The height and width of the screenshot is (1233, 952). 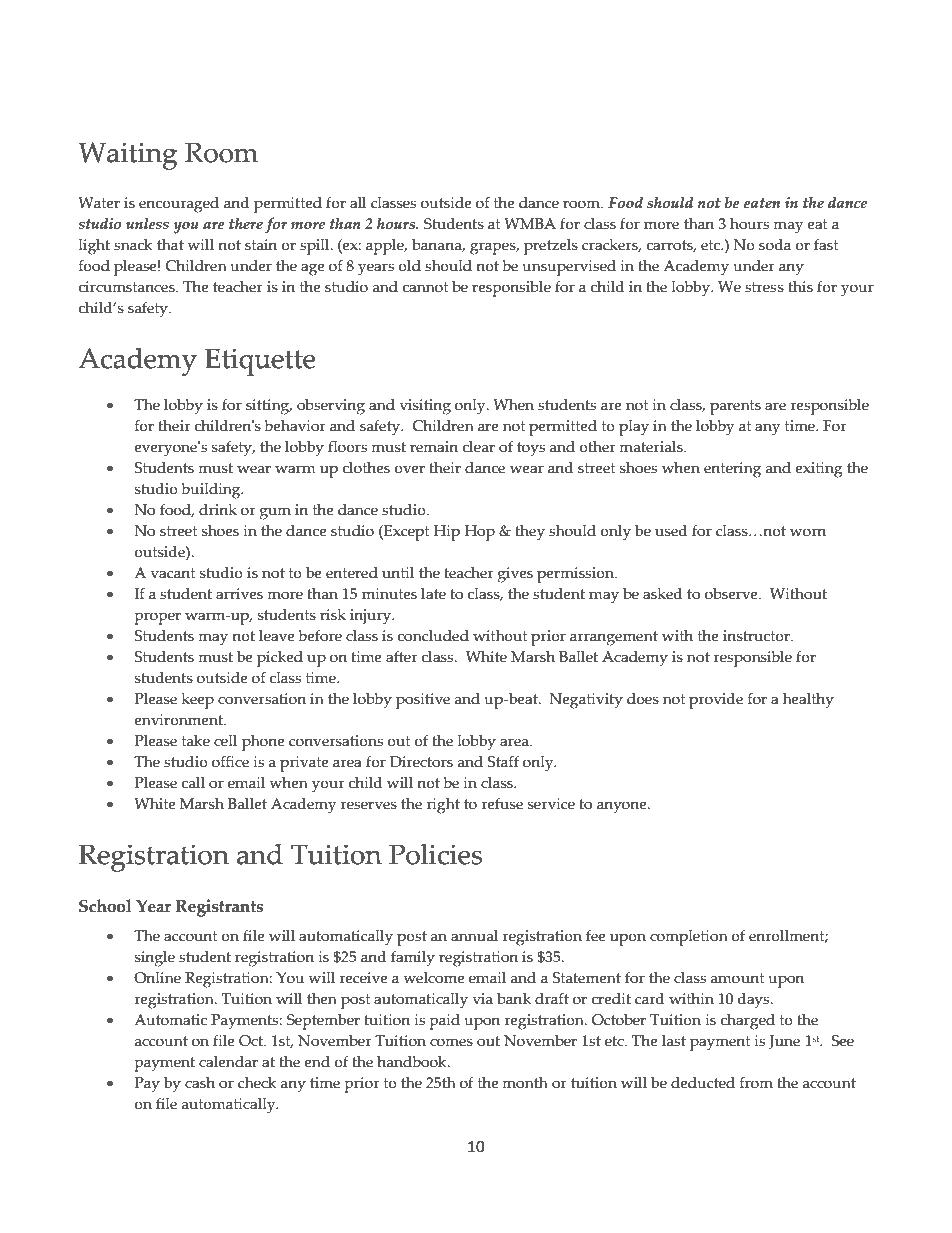 What do you see at coordinates (179, 205) in the screenshot?
I see `encouraged` at bounding box center [179, 205].
